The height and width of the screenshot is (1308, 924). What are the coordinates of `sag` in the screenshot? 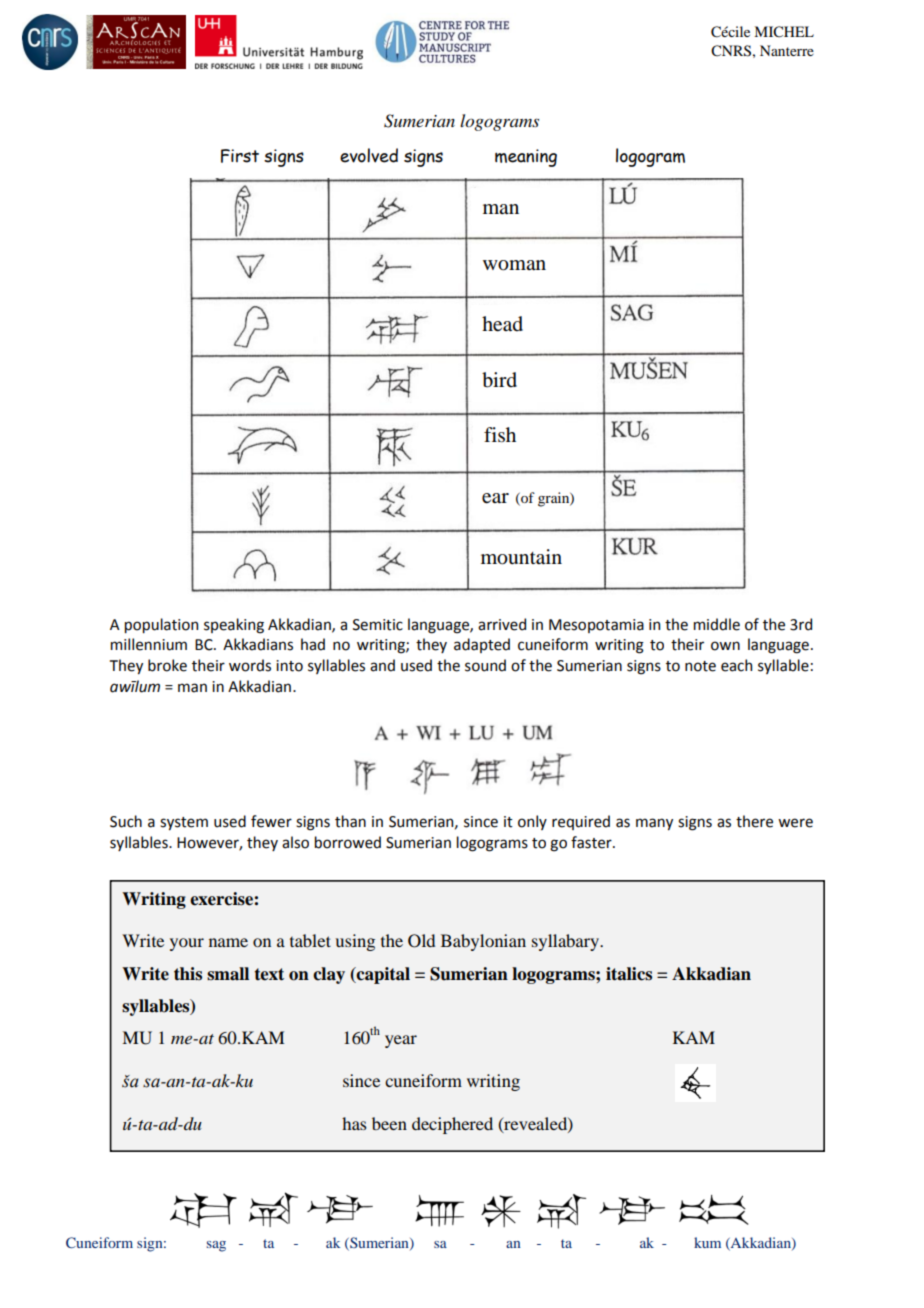 It's located at (216, 1246).
